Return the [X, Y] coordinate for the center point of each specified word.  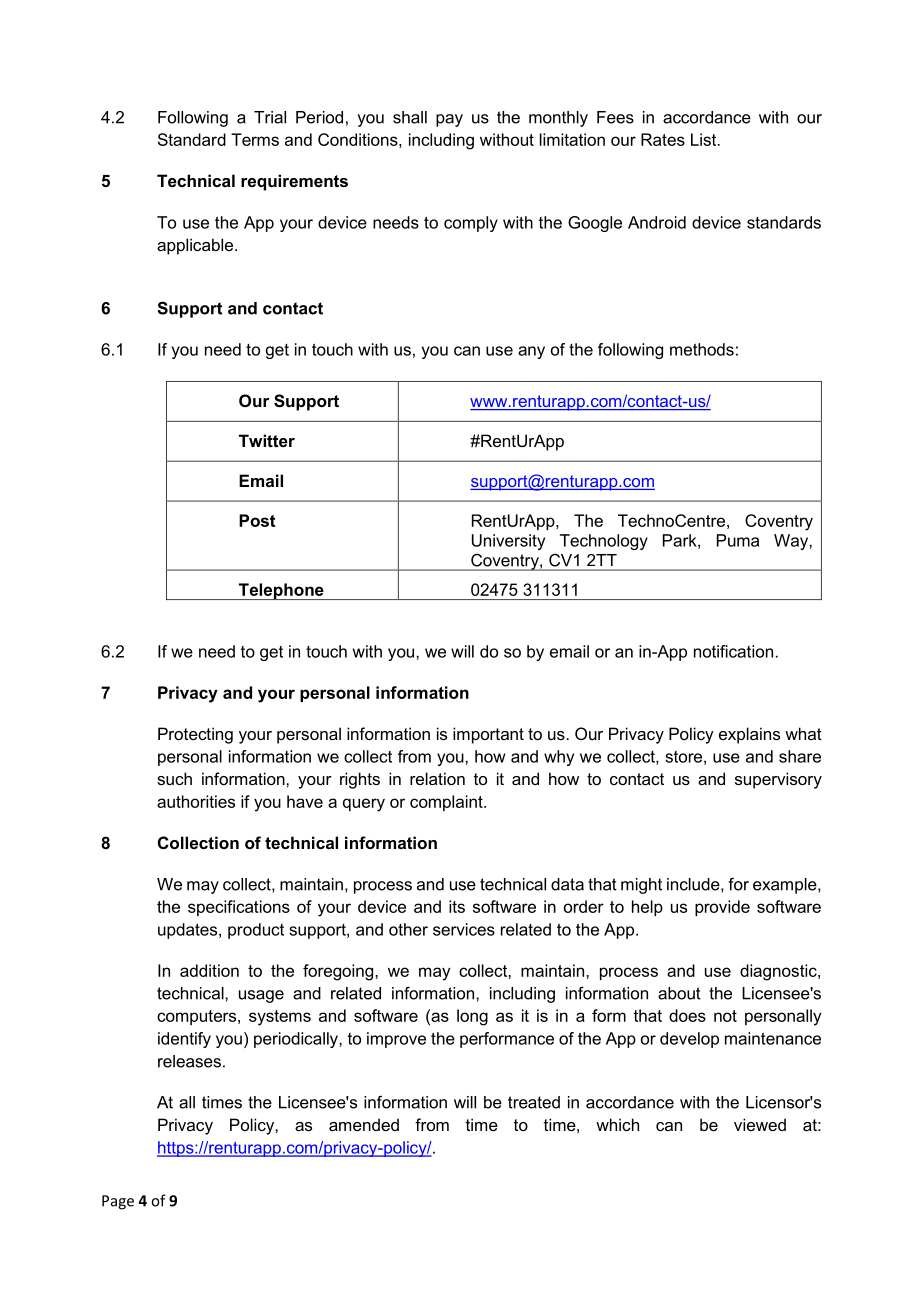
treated [534, 1102]
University [508, 542]
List [705, 139]
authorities [196, 801]
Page [118, 1202]
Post [257, 520]
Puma [738, 540]
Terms [255, 139]
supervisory [778, 780]
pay [449, 120]
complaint [447, 803]
